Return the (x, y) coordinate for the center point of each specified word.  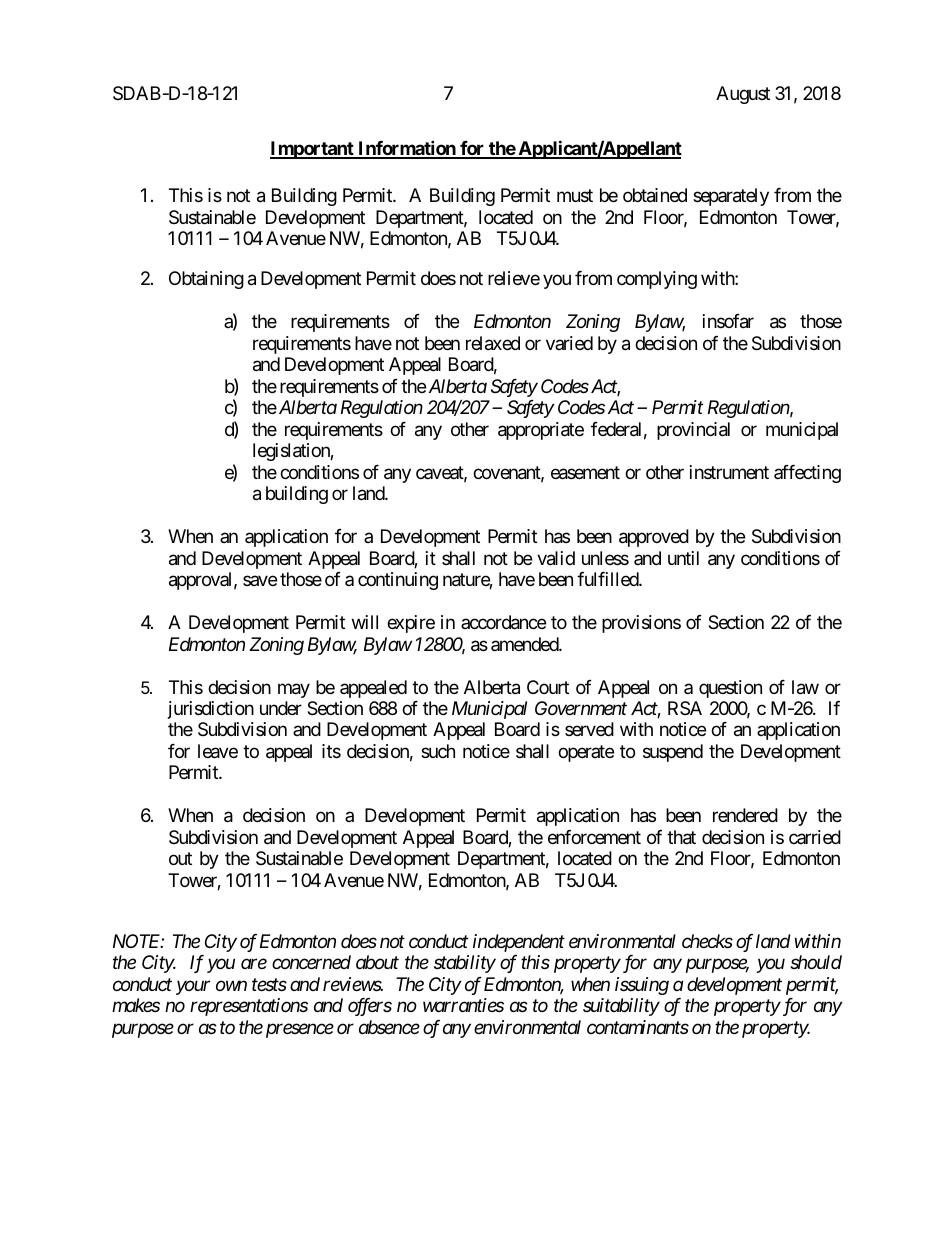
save (260, 581)
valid (556, 558)
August (743, 95)
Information (407, 149)
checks (707, 941)
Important (313, 150)
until (683, 558)
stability (465, 964)
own (231, 986)
